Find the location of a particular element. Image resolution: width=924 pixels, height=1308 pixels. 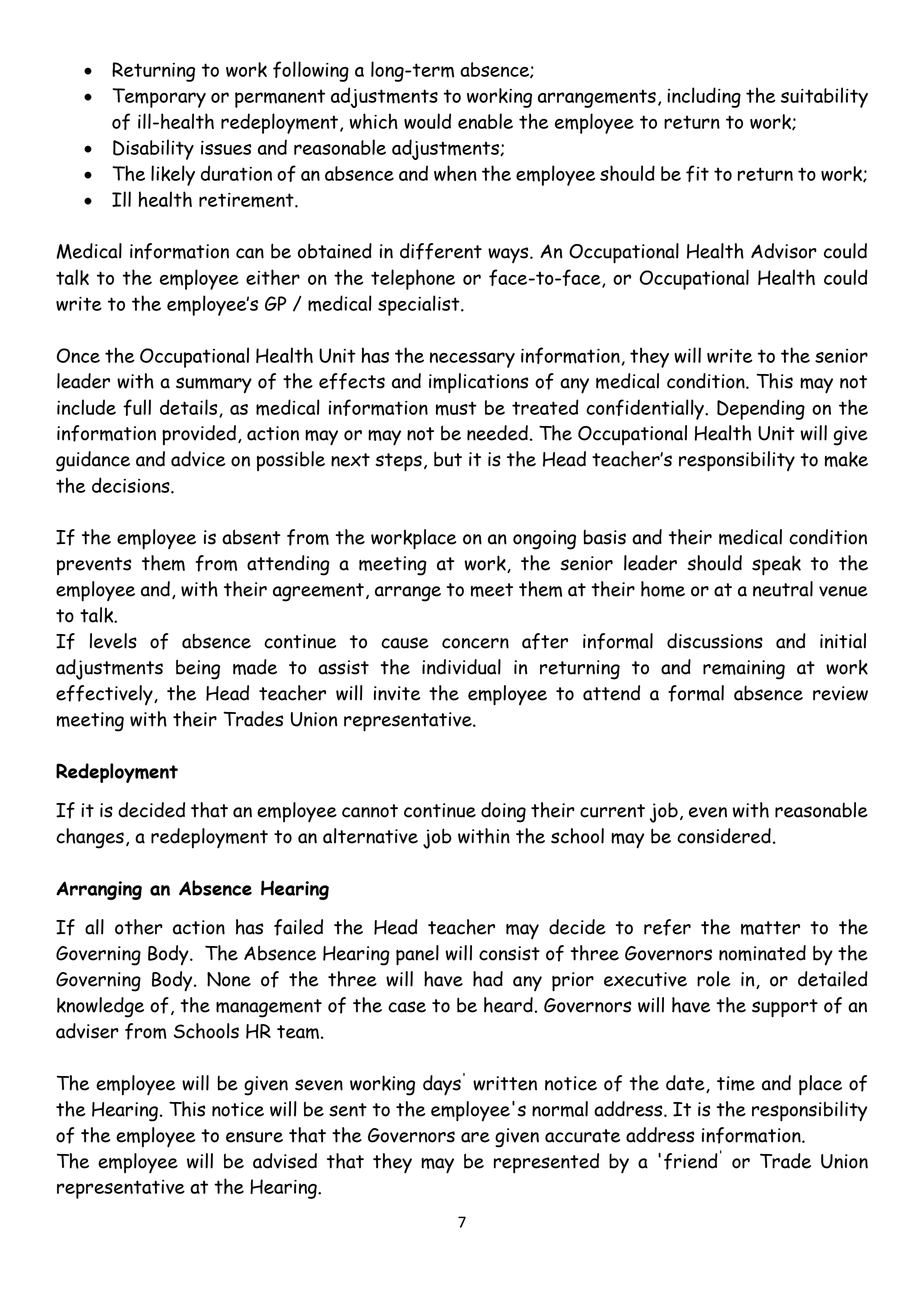

enable is located at coordinates (485, 121).
